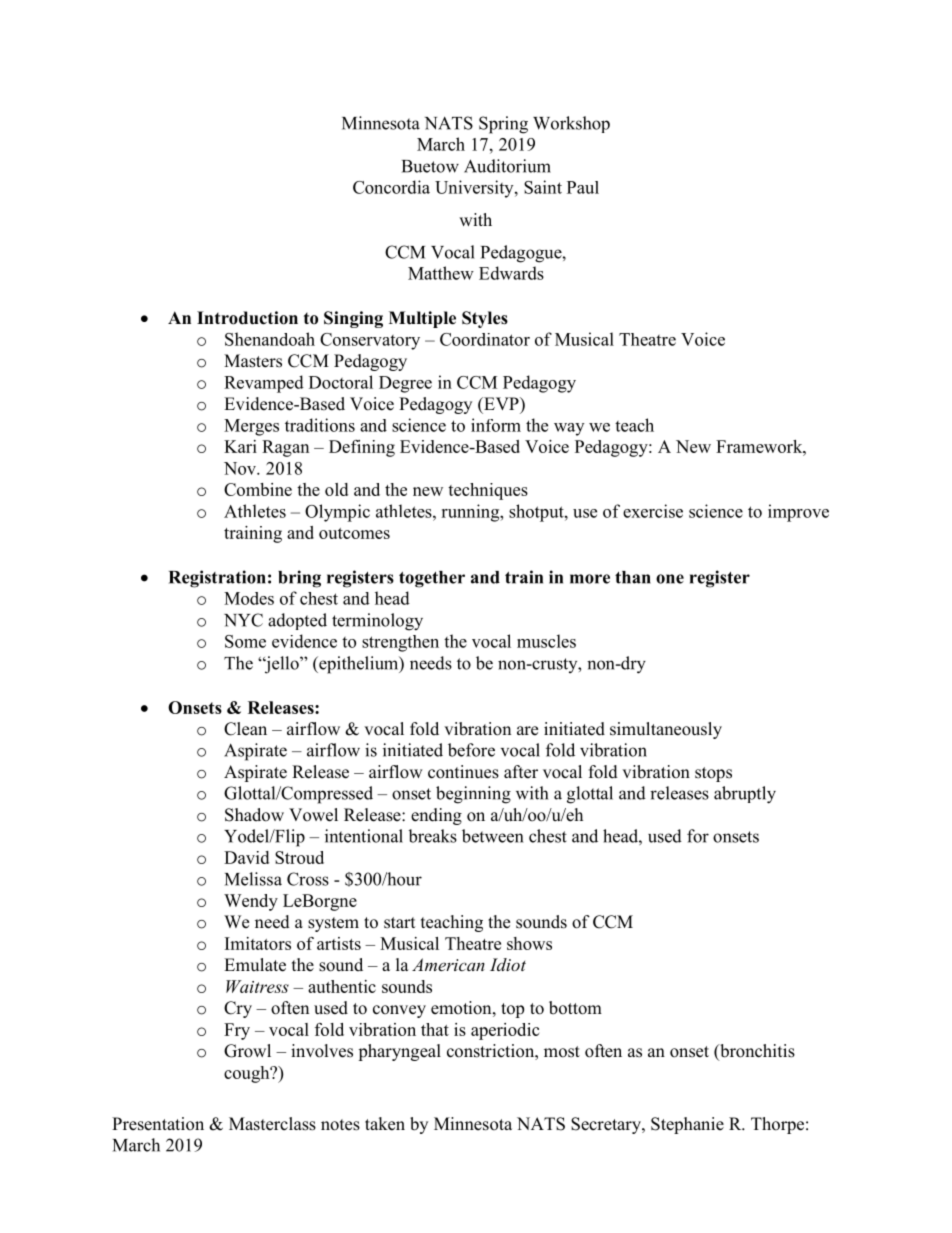 The image size is (952, 1233). What do you see at coordinates (272, 1124) in the image?
I see `Masterclass` at bounding box center [272, 1124].
